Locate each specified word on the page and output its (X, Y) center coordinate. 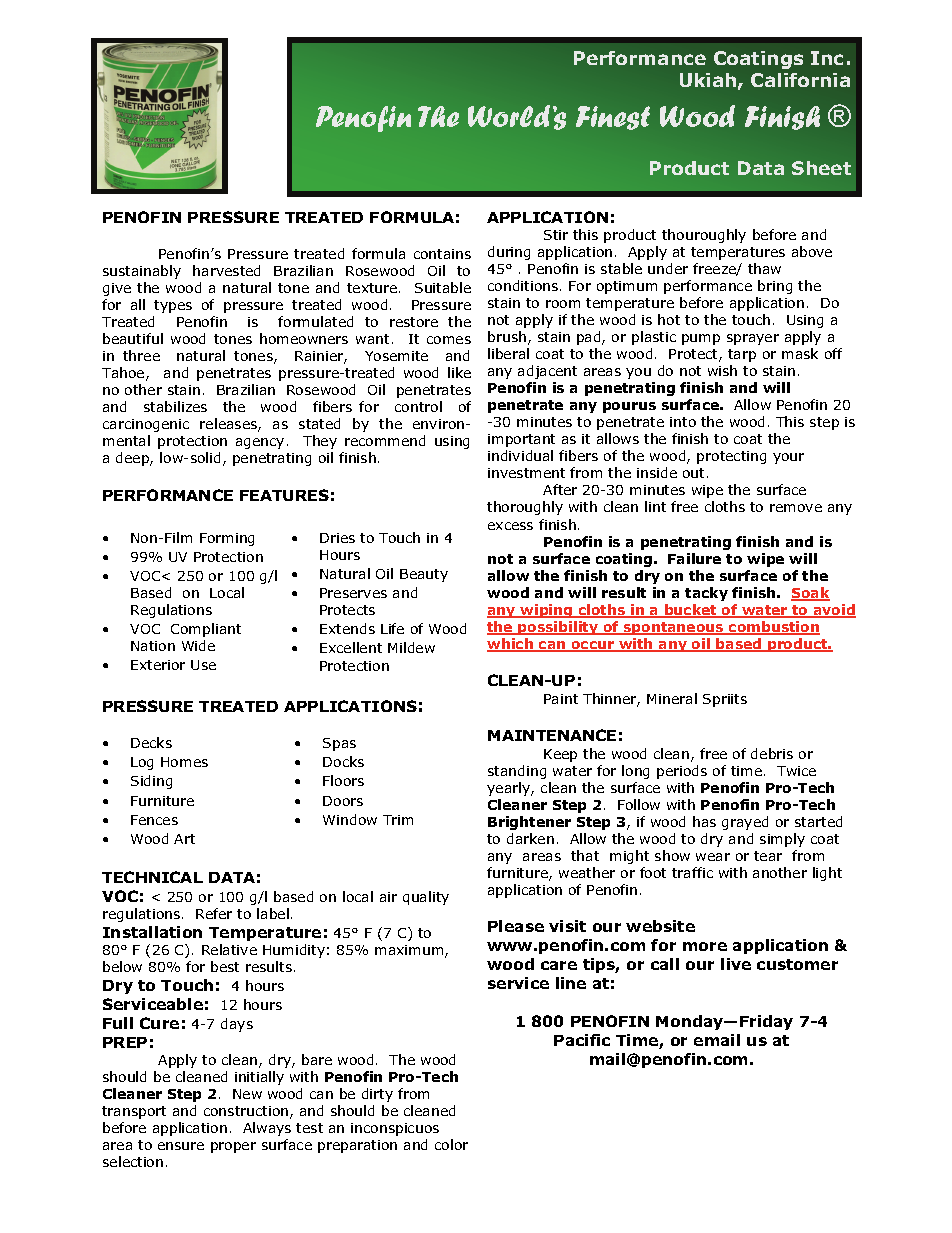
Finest (613, 118)
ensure (181, 1146)
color (451, 1144)
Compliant (206, 630)
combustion (773, 628)
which (511, 645)
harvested (226, 270)
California (800, 80)
